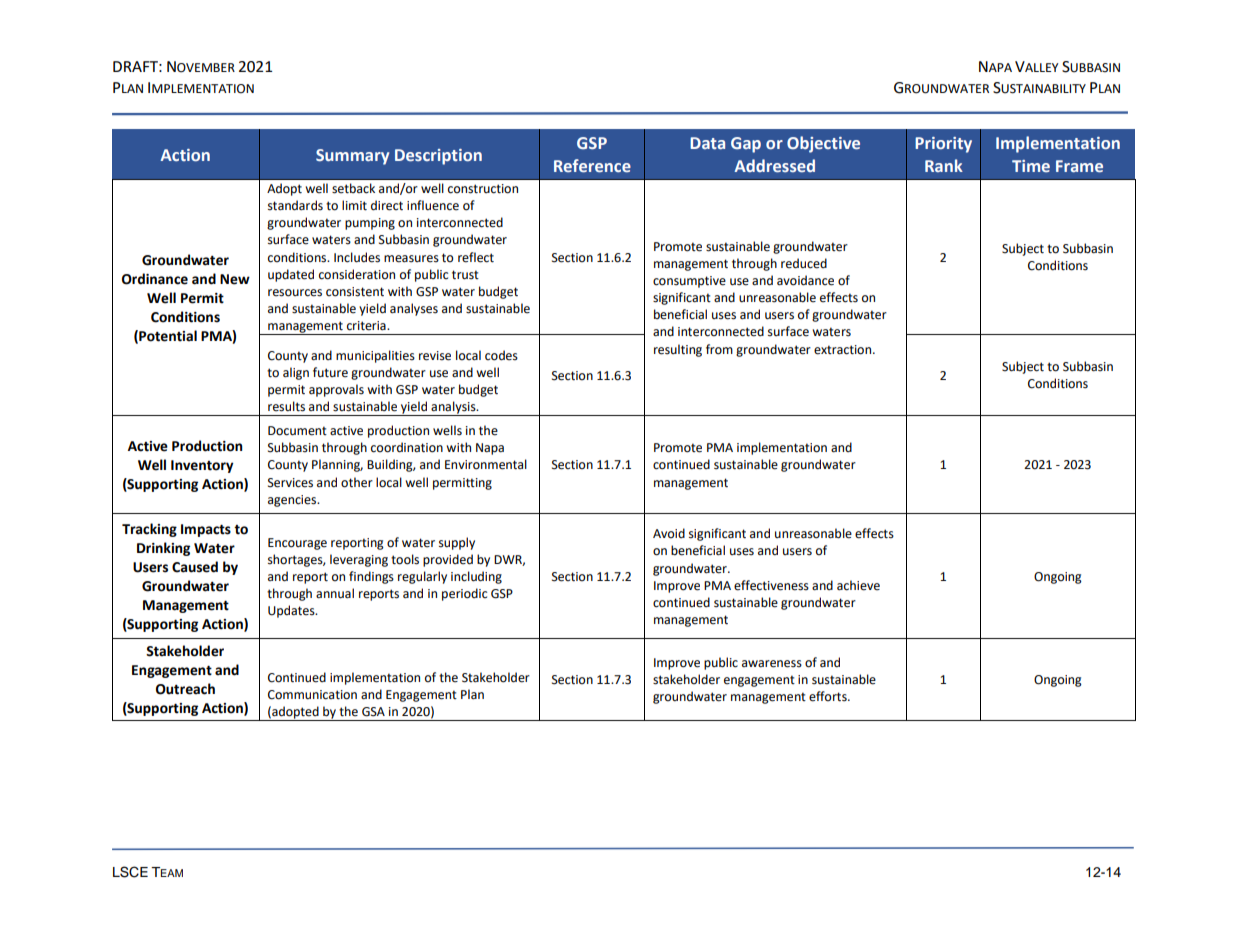 Image resolution: width=1233 pixels, height=952 pixels. What do you see at coordinates (352, 157) in the screenshot?
I see `Summary` at bounding box center [352, 157].
